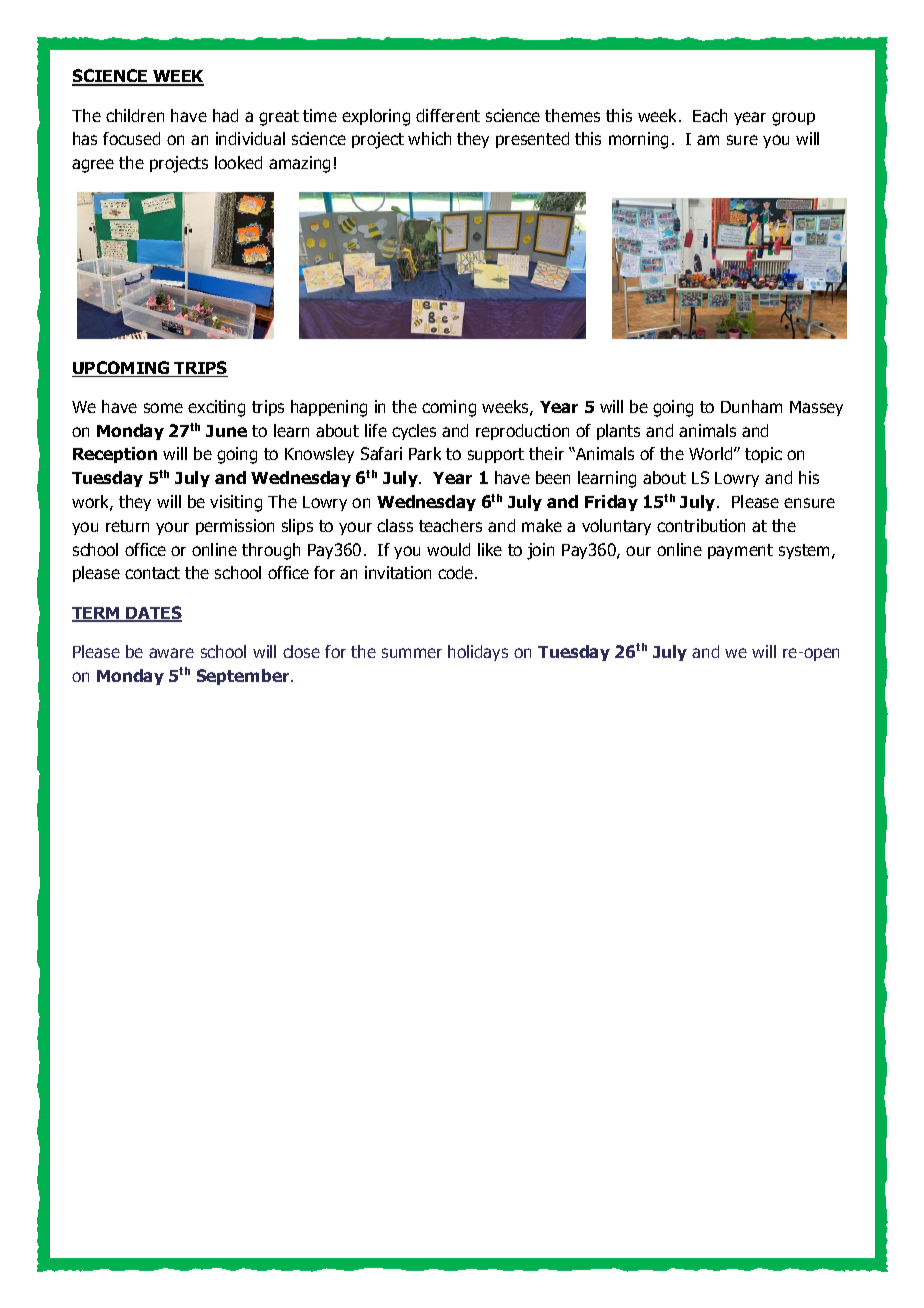  Describe the element at coordinates (793, 119) in the screenshot. I see `group` at that location.
